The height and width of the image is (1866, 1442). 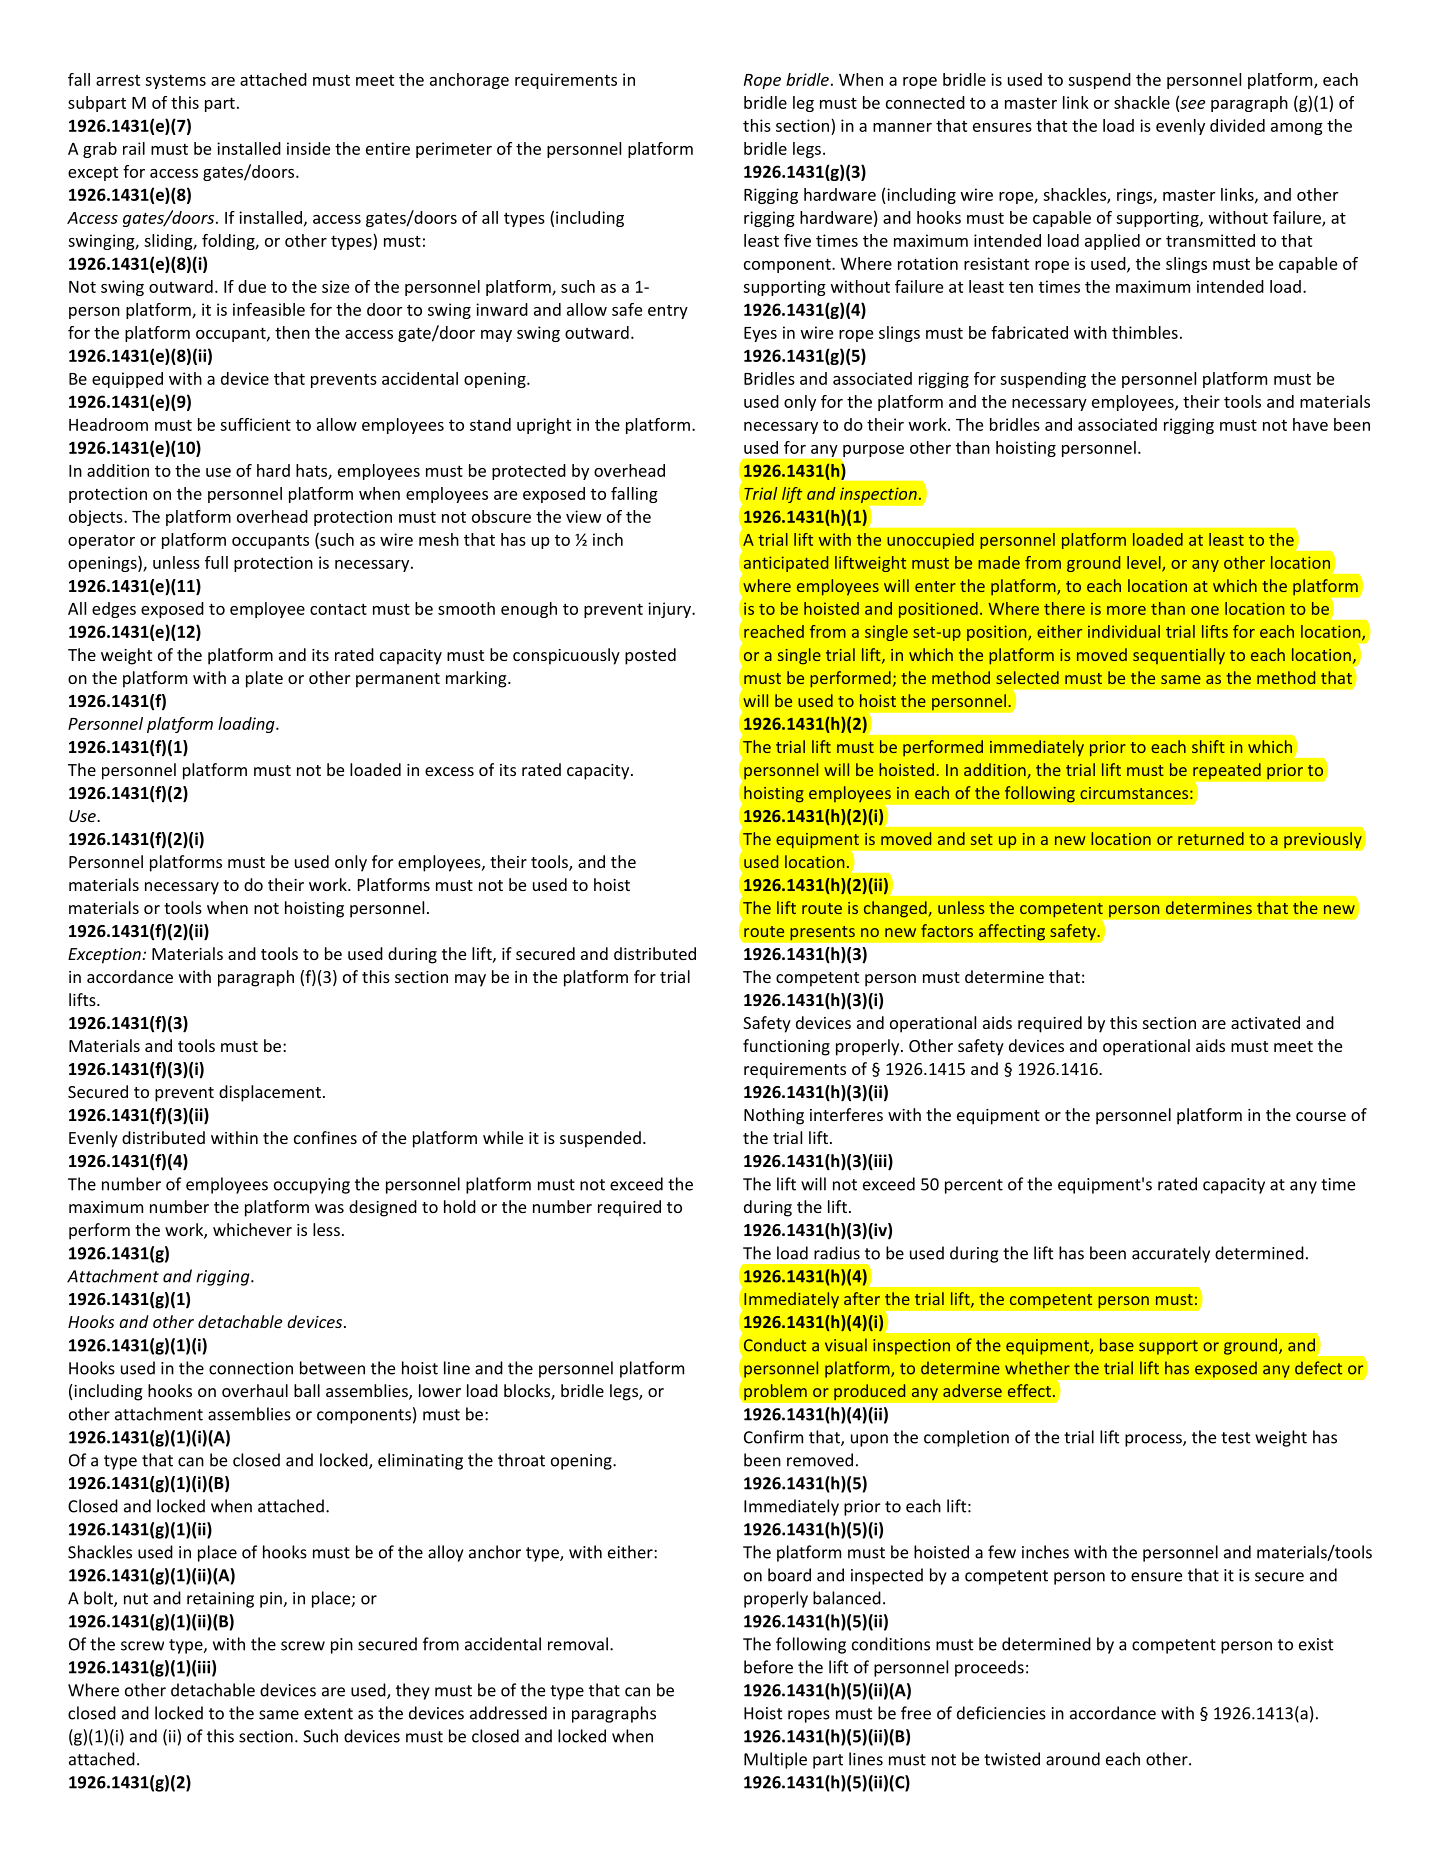 I want to click on five, so click(x=797, y=240).
